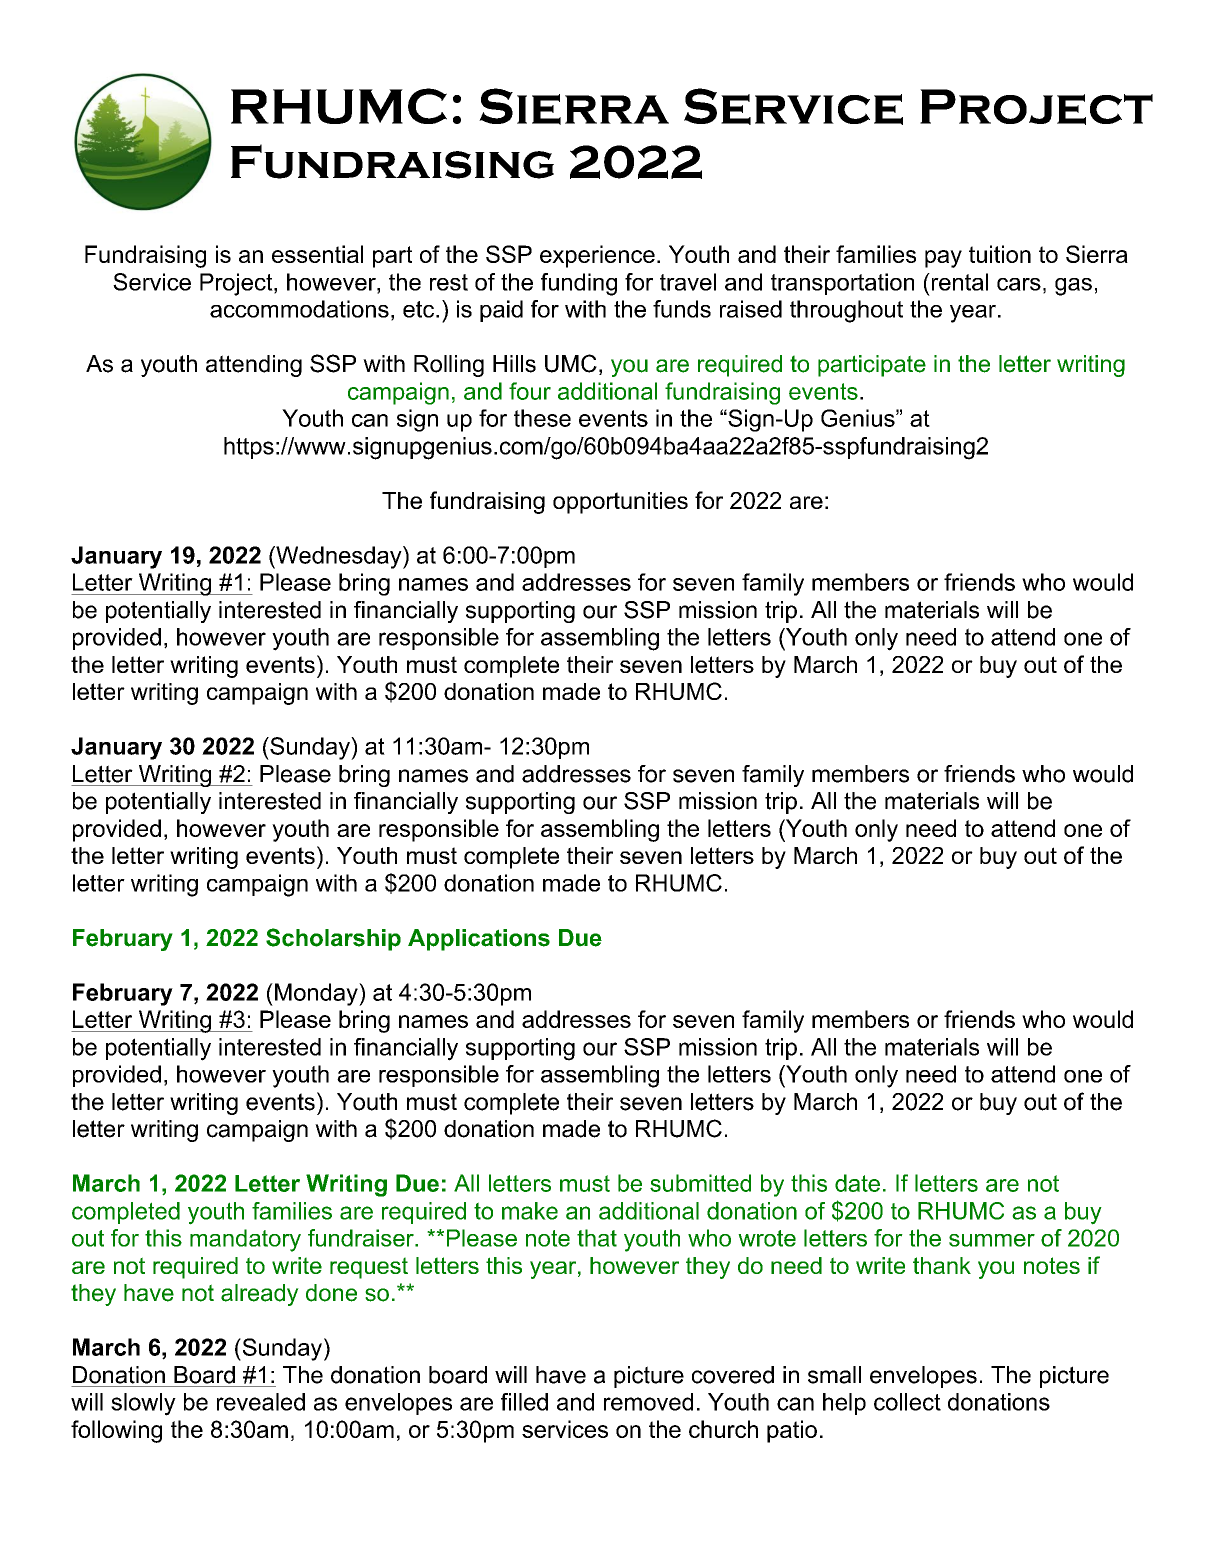 Image resolution: width=1212 pixels, height=1568 pixels. Describe the element at coordinates (299, 309) in the screenshot. I see `accommodations` at that location.
